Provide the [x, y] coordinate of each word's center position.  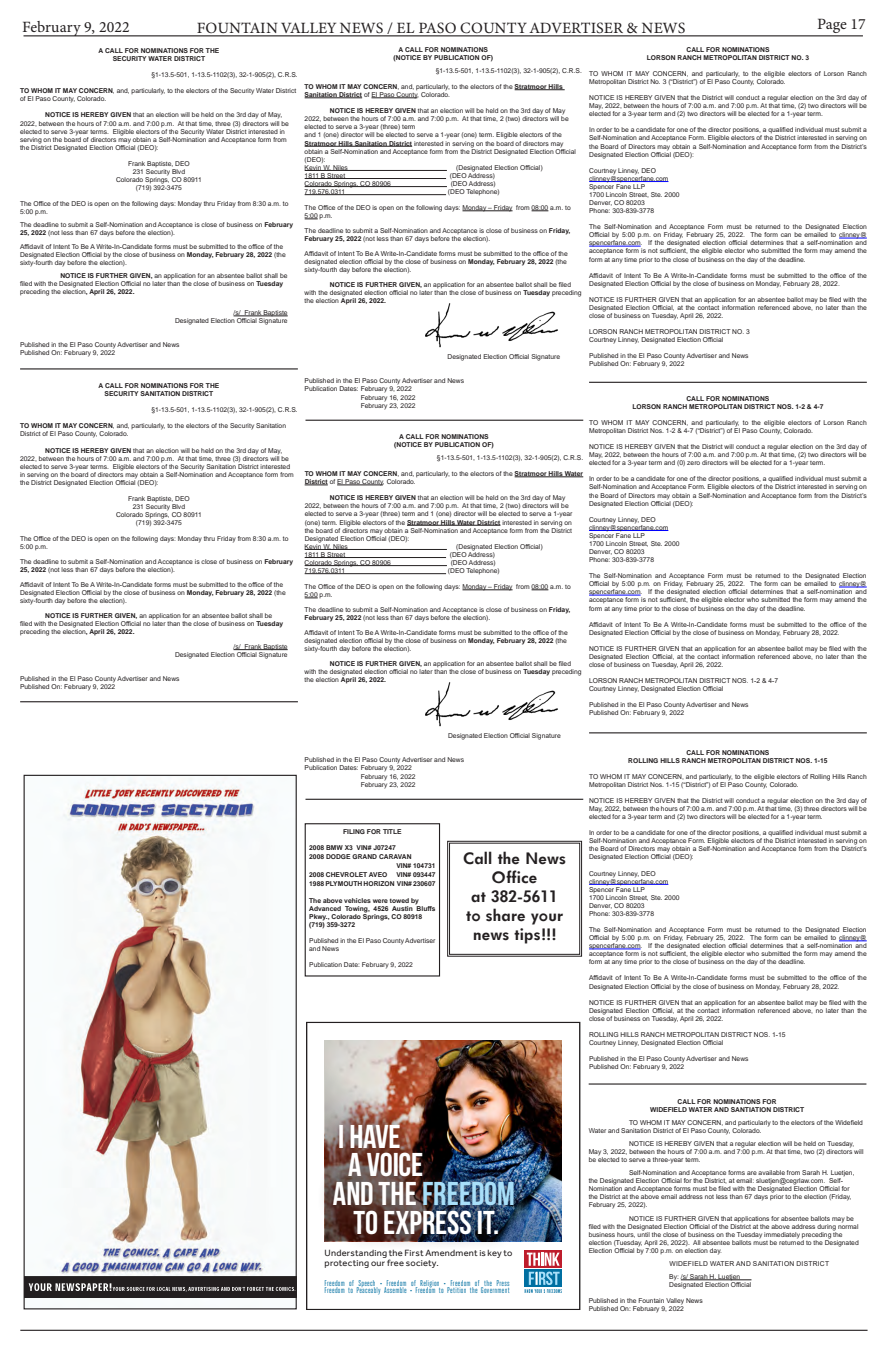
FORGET [255, 1289]
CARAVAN [395, 856]
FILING [354, 831]
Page [832, 27]
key [494, 1254]
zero [693, 463]
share [505, 915]
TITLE [392, 831]
